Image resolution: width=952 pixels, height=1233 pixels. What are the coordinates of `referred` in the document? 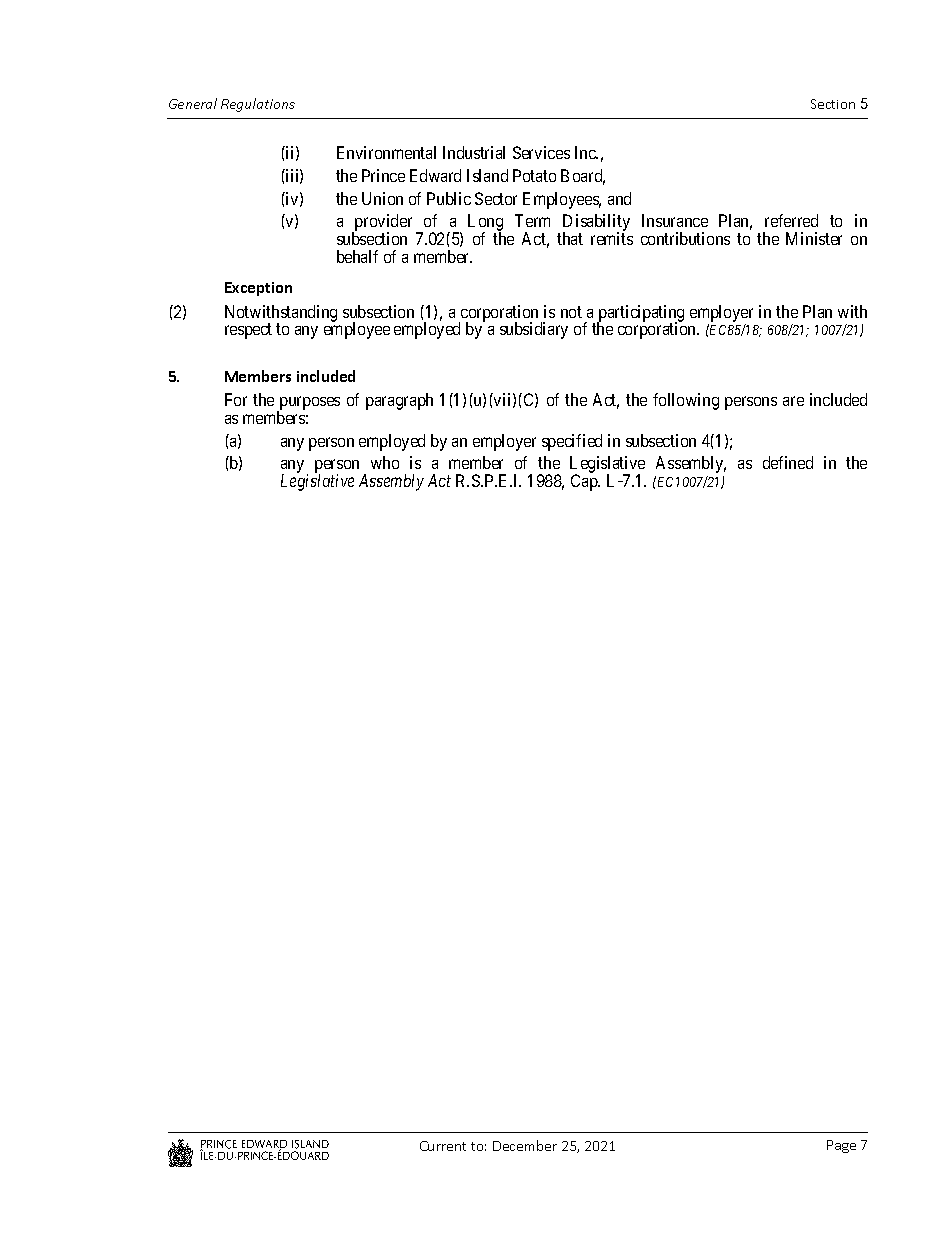 It's located at (791, 220).
